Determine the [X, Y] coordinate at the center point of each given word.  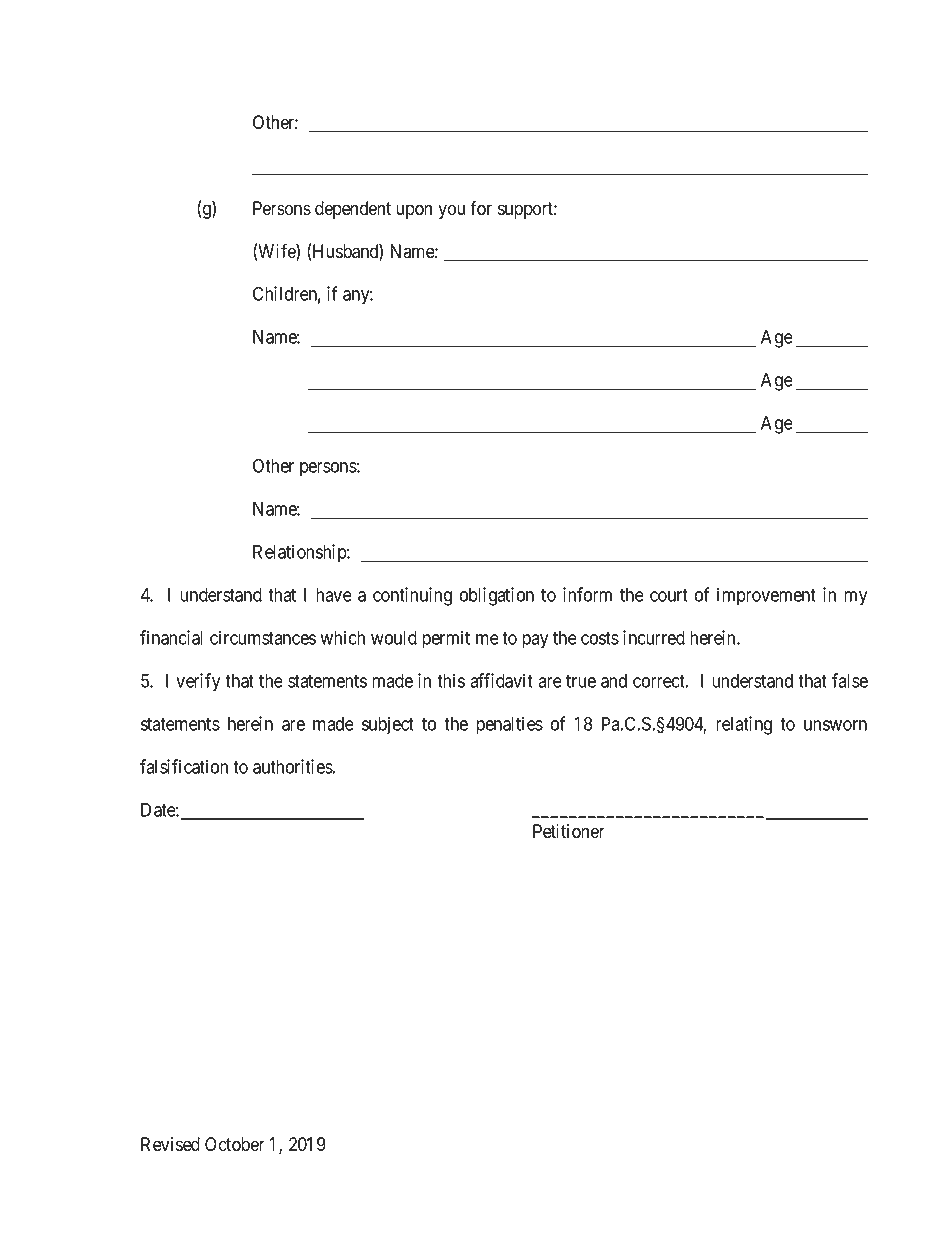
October [235, 1144]
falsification [184, 766]
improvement [766, 596]
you [451, 211]
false [850, 680]
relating [744, 725]
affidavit [501, 680]
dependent [353, 210]
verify [198, 682]
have [334, 595]
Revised [170, 1144]
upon [414, 211]
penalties [509, 725]
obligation [497, 596]
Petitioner [569, 831]
